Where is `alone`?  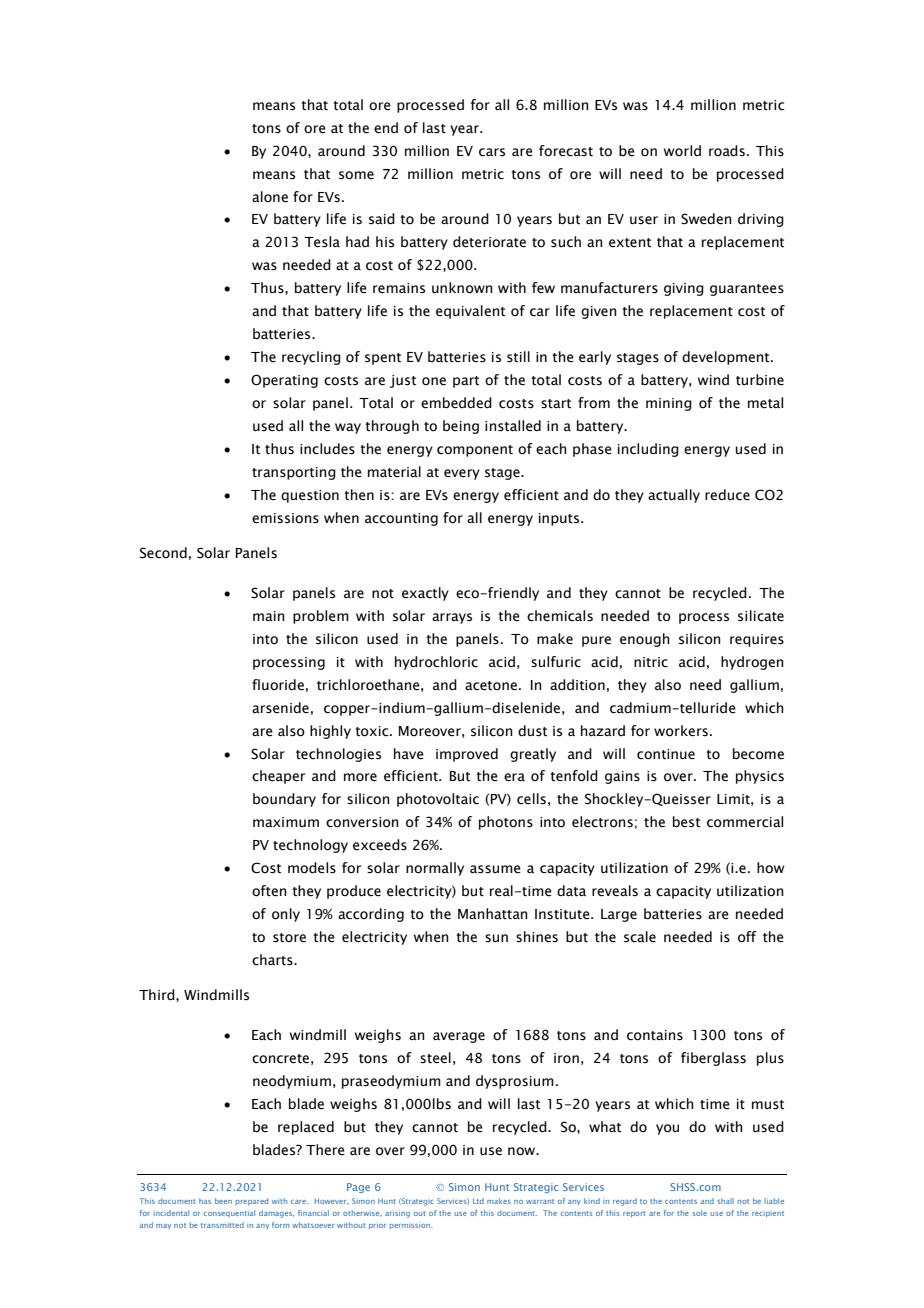 alone is located at coordinates (270, 197).
